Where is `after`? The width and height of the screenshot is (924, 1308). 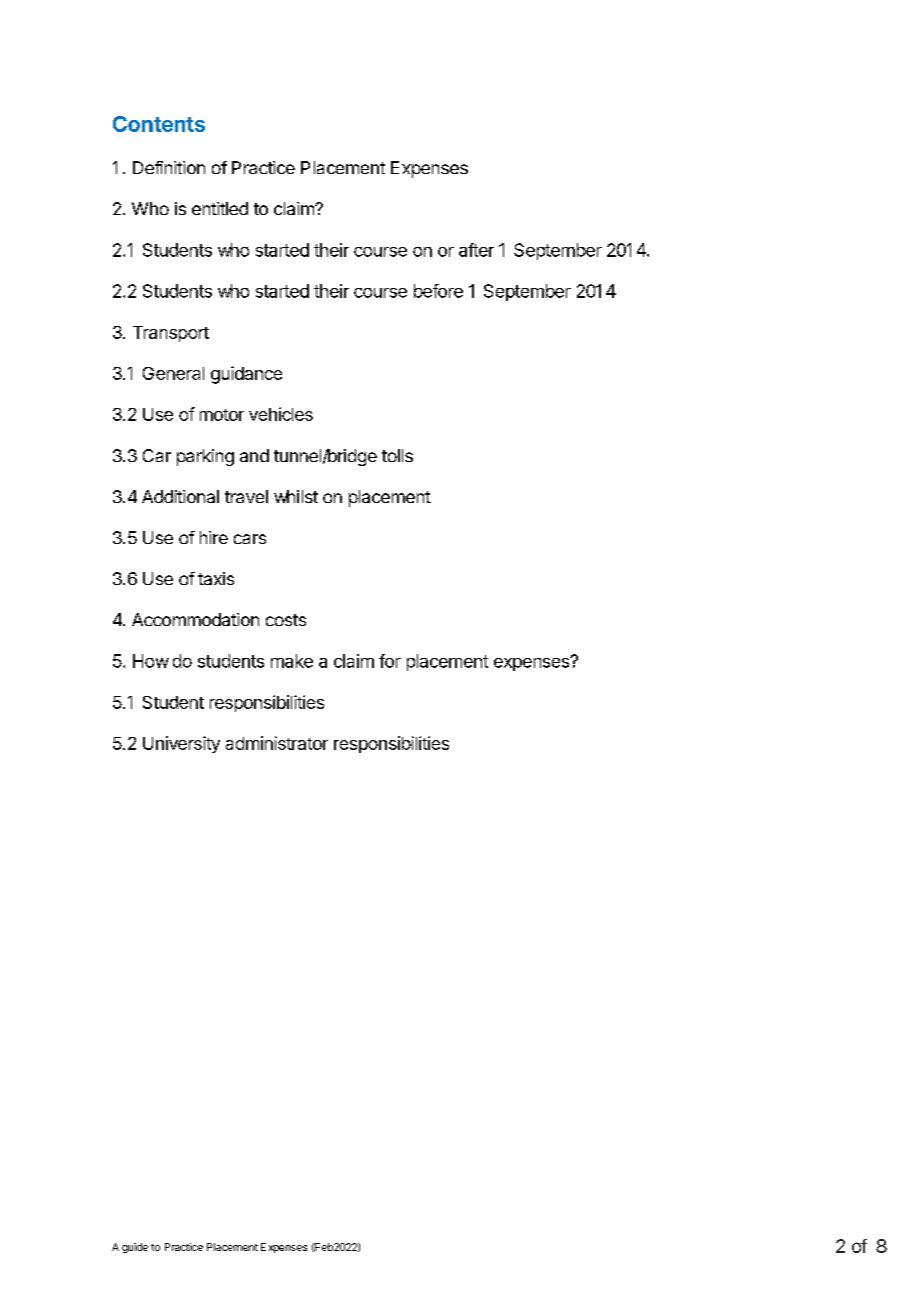 after is located at coordinates (476, 250).
